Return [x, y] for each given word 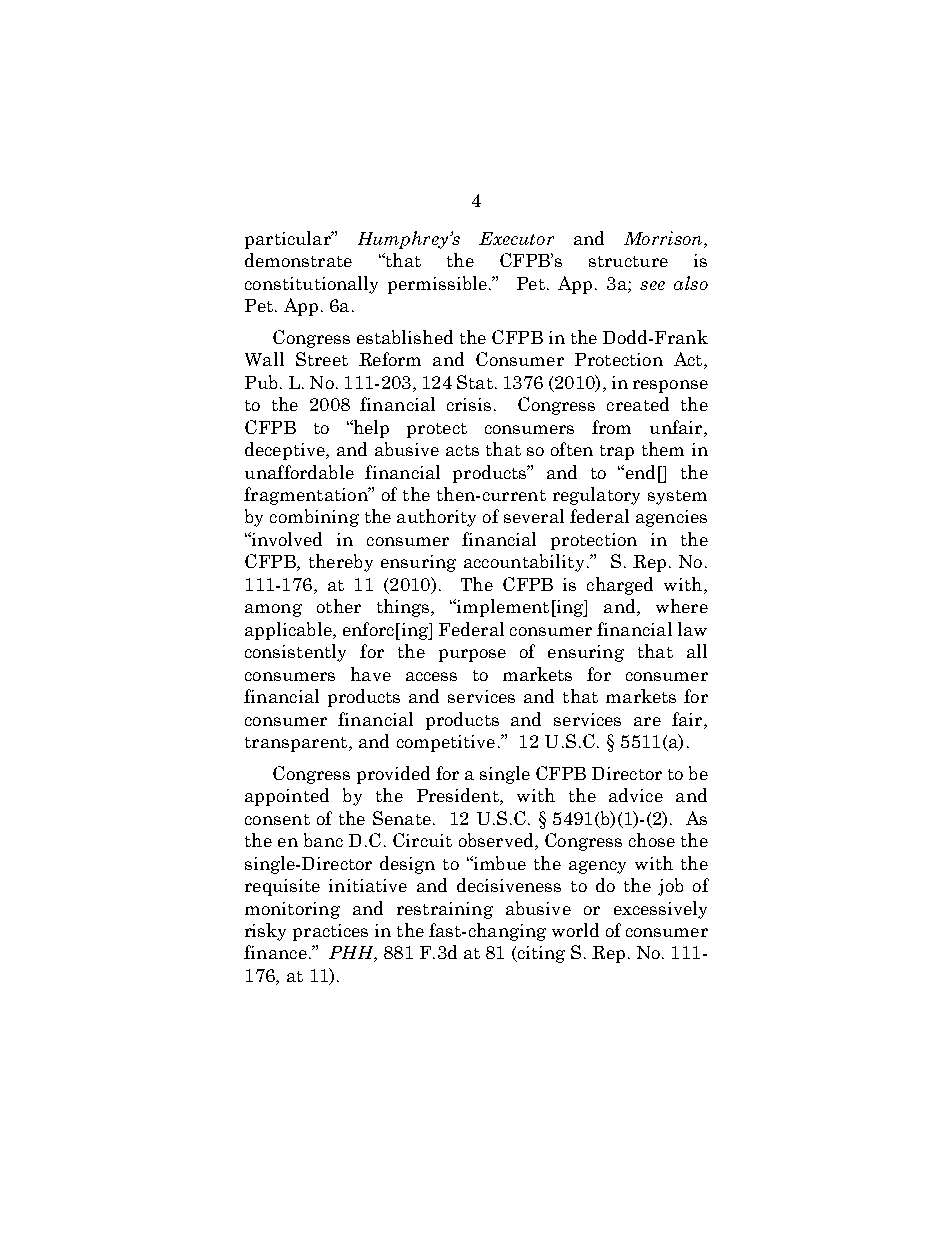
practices [330, 932]
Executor [516, 238]
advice [636, 795]
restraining [445, 910]
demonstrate [298, 260]
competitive [446, 743]
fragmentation [307, 496]
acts [462, 450]
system [677, 497]
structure [628, 261]
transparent [297, 744]
